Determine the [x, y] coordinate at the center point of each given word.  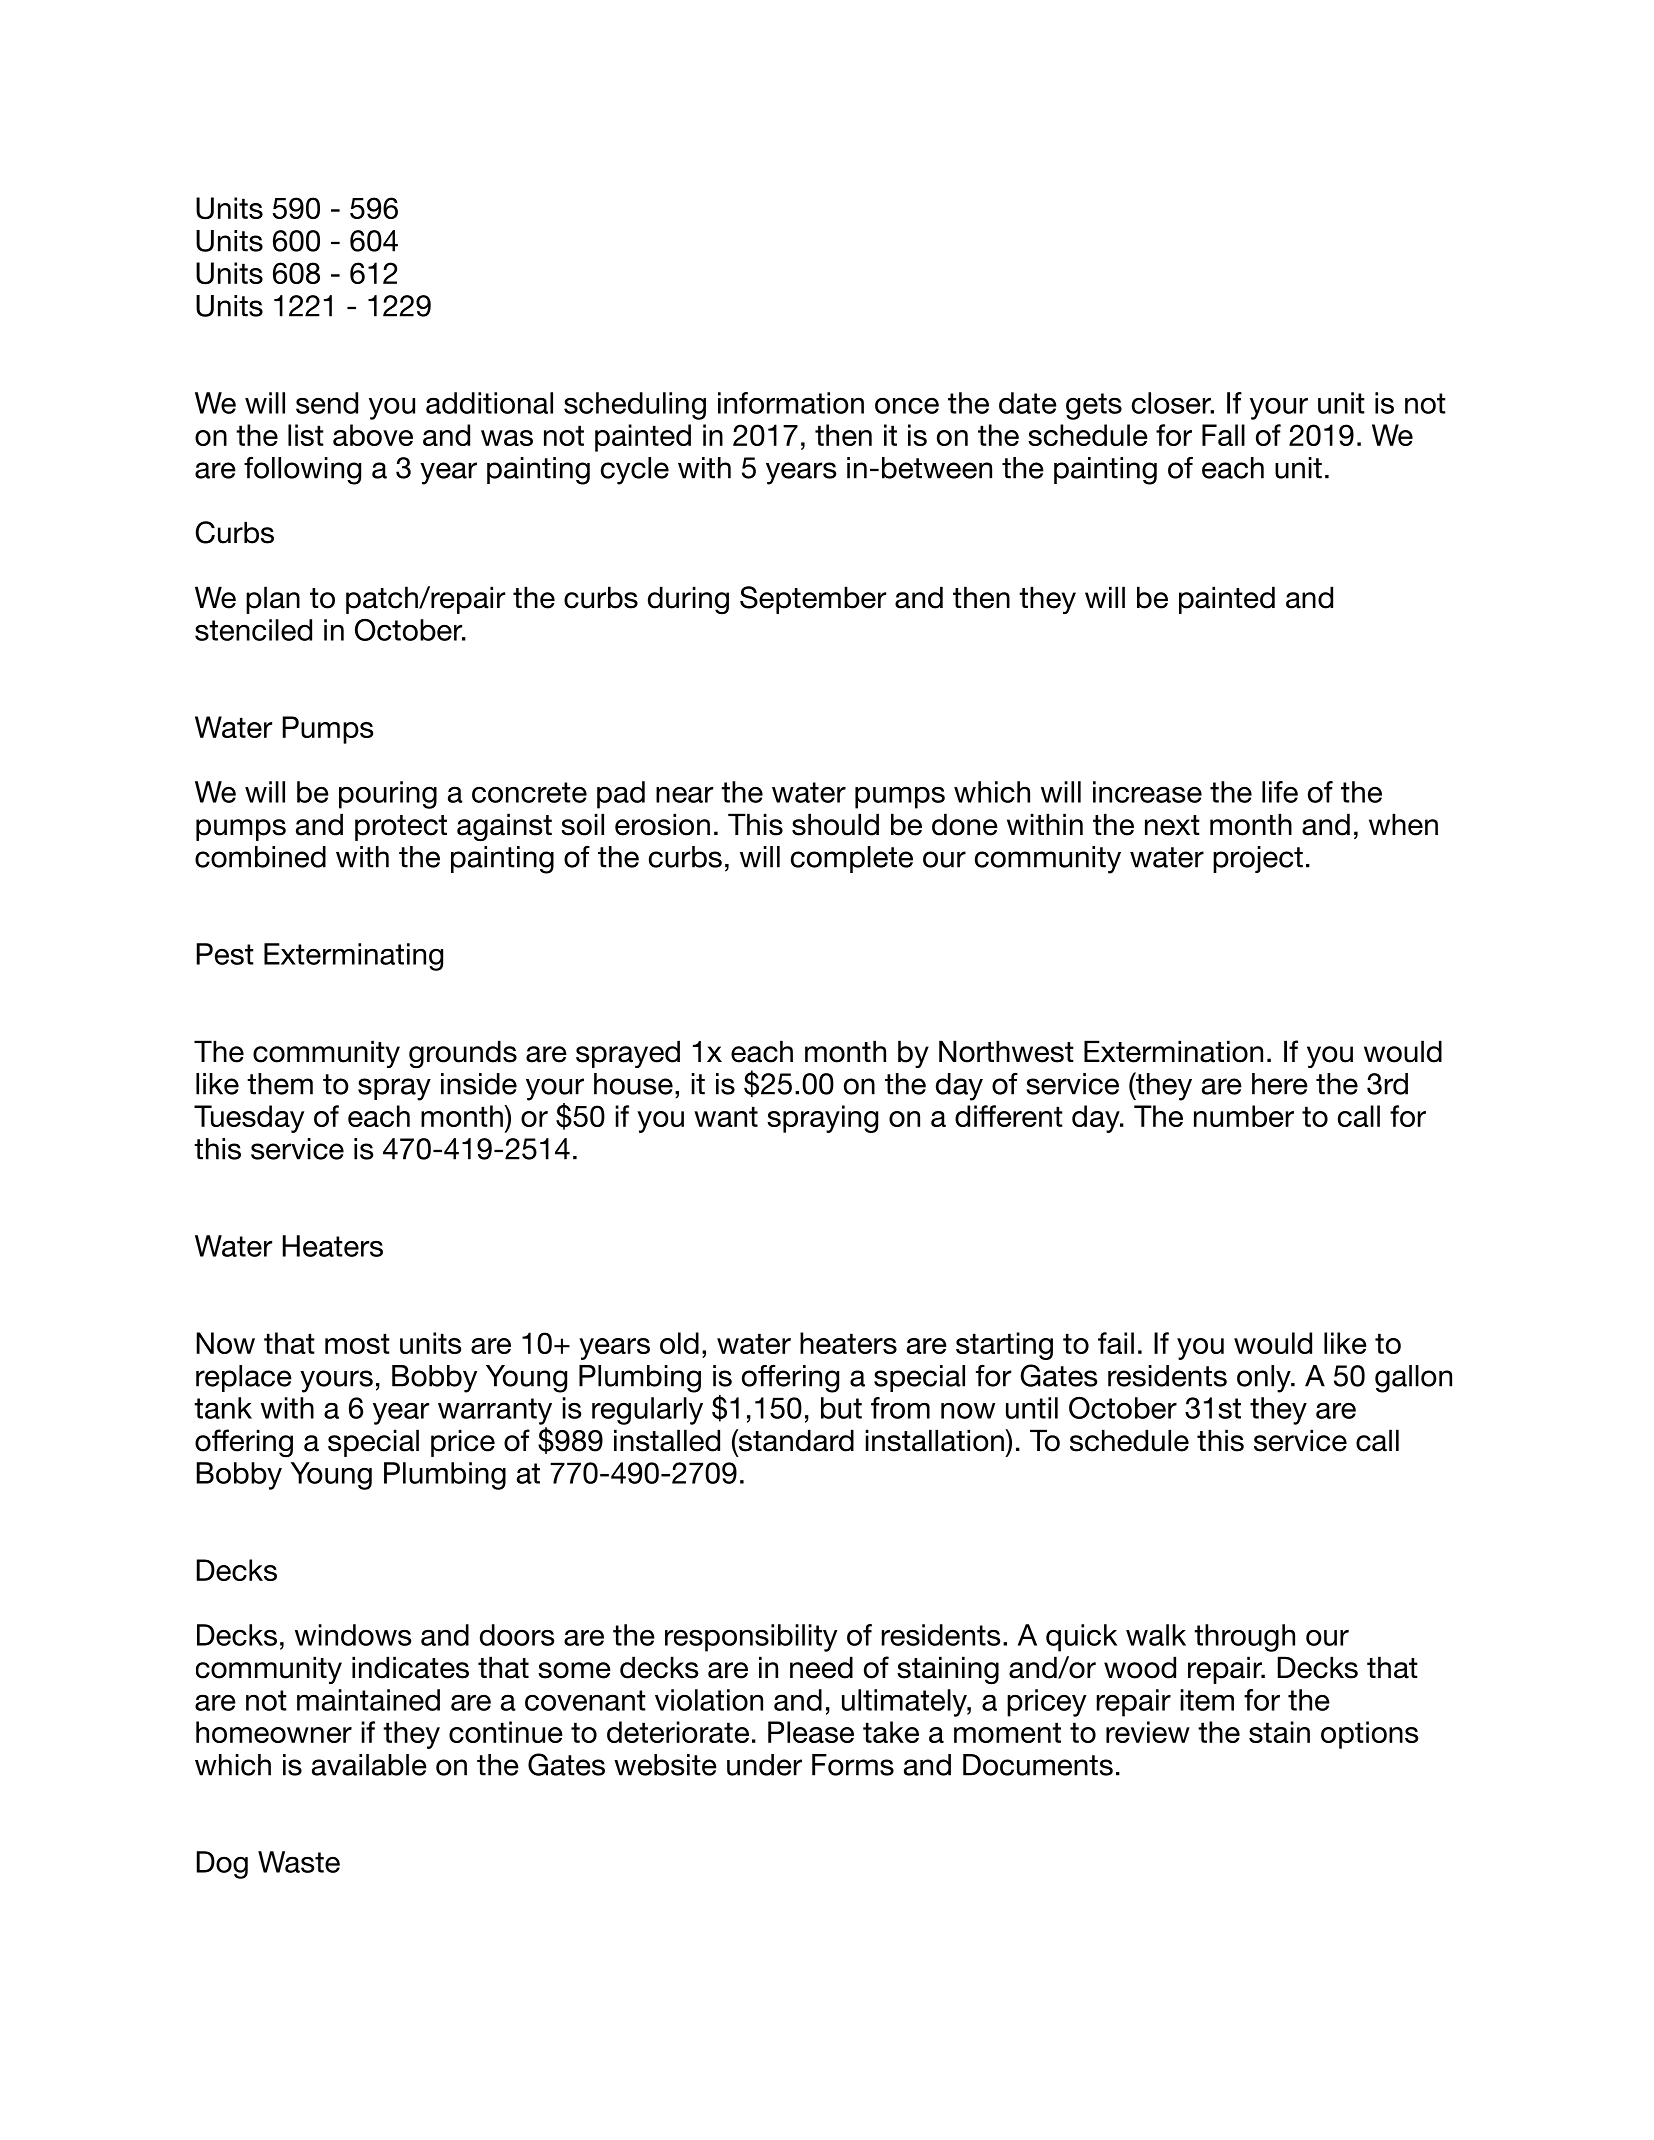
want [726, 1116]
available [369, 1765]
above [373, 435]
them [280, 1084]
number [1244, 1116]
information [791, 403]
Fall [1223, 435]
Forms [853, 1765]
